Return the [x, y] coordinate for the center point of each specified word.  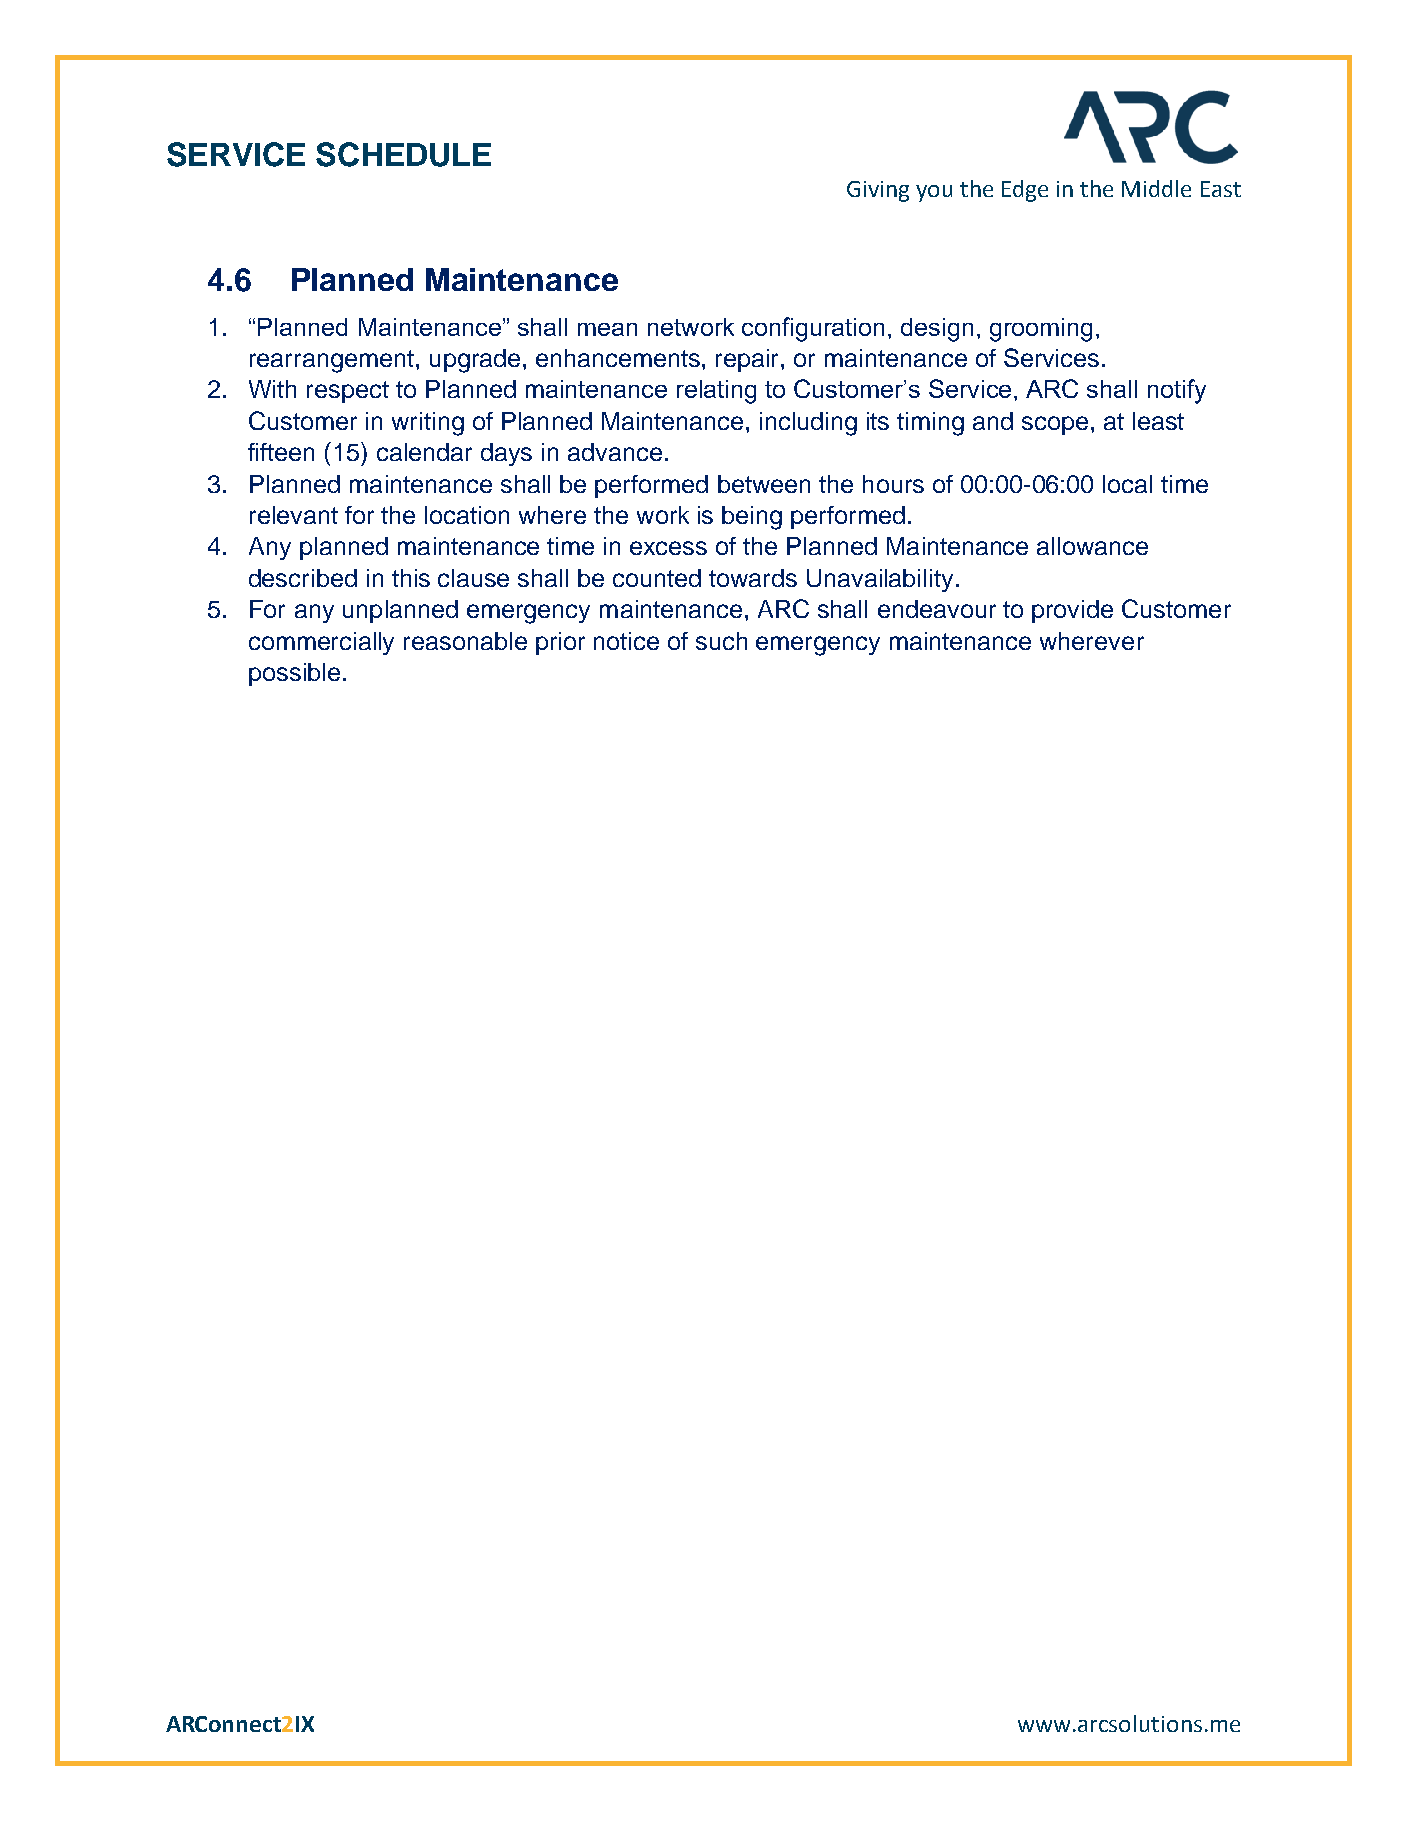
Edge [1025, 191]
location [467, 515]
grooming [1041, 330]
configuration [813, 329]
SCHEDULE [403, 154]
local [1127, 484]
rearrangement [332, 361]
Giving [878, 191]
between [764, 484]
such [721, 641]
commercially [321, 643]
